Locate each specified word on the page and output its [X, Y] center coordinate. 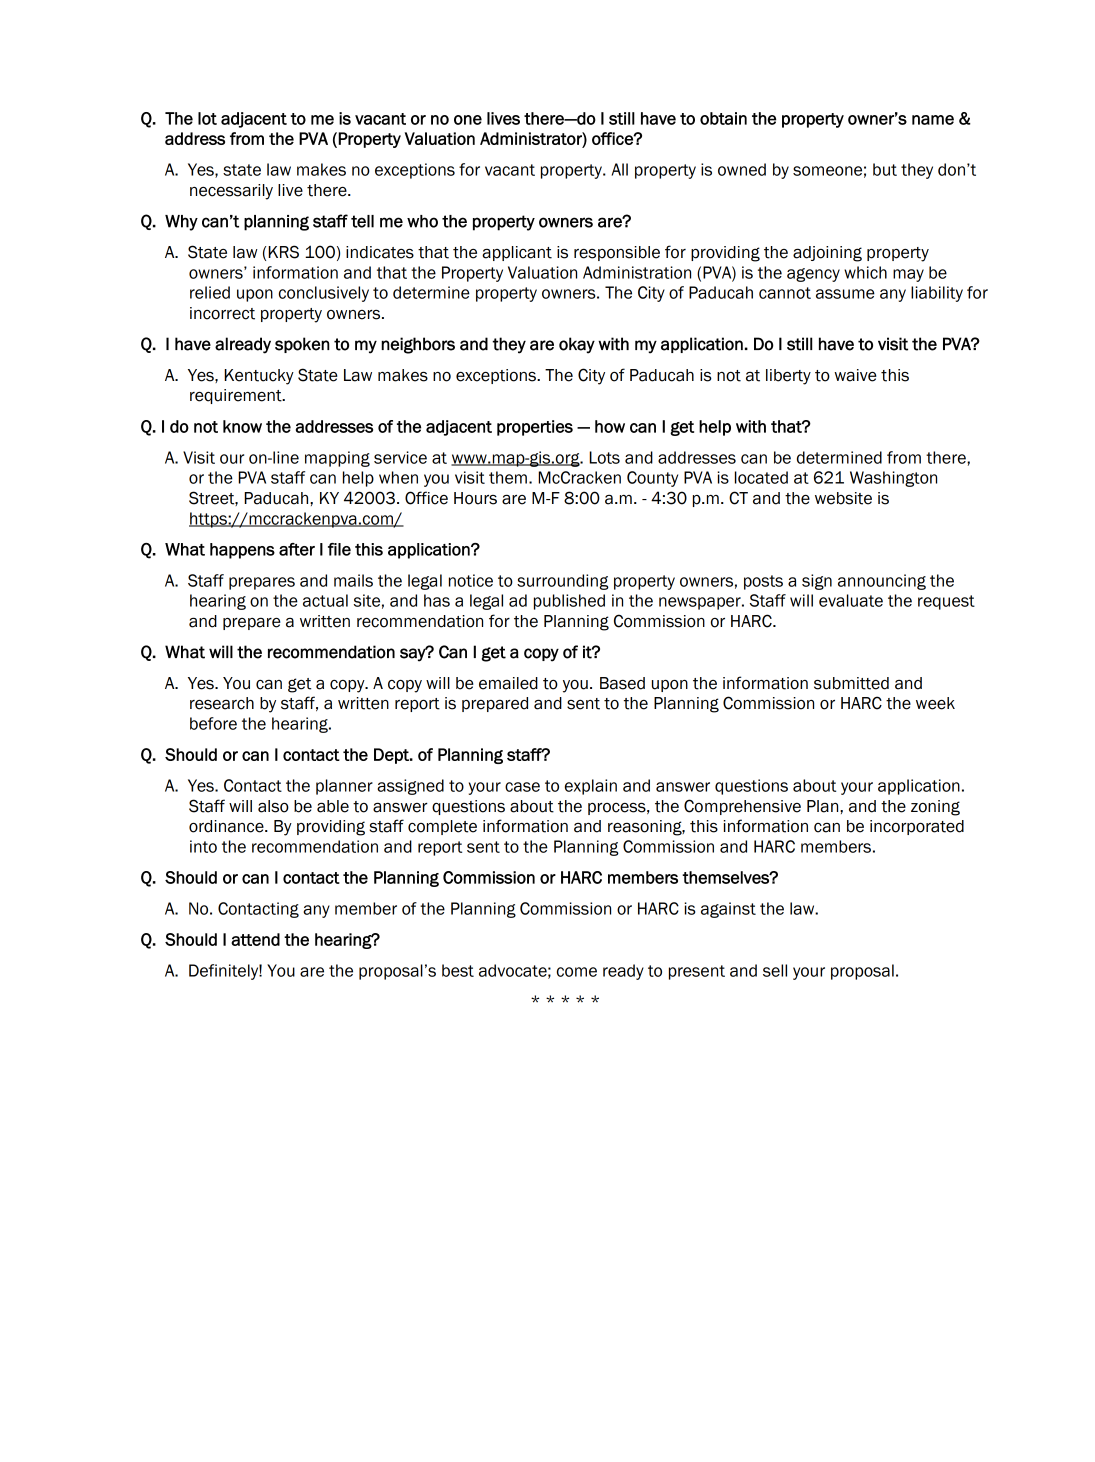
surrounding [563, 582]
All [620, 169]
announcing [882, 582]
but [885, 169]
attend [255, 939]
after [297, 549]
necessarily [231, 192]
